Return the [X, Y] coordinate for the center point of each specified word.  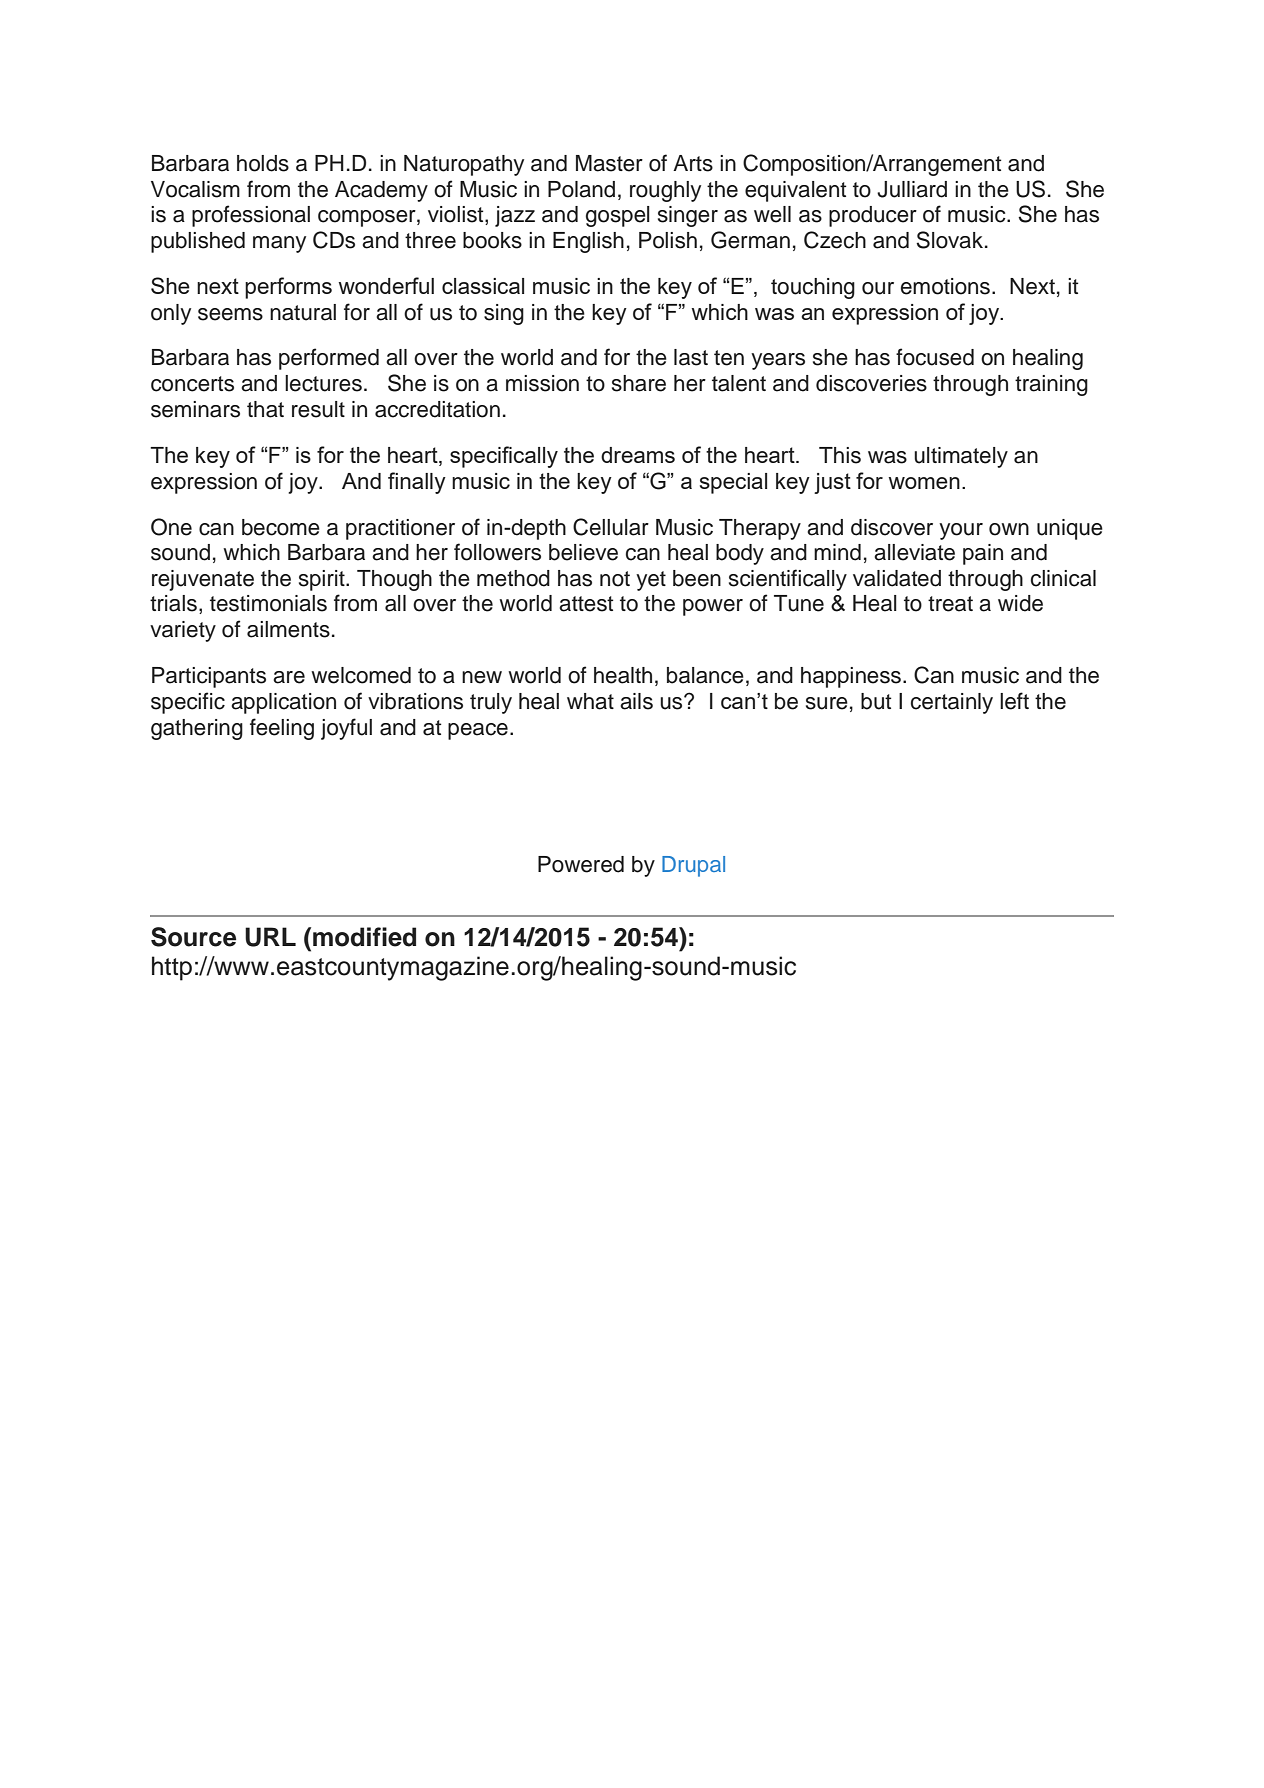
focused [935, 357]
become [281, 527]
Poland [581, 189]
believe [583, 552]
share [639, 383]
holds [263, 163]
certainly [952, 703]
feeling [282, 729]
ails [636, 701]
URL [270, 937]
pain [983, 554]
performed [329, 359]
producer [873, 216]
